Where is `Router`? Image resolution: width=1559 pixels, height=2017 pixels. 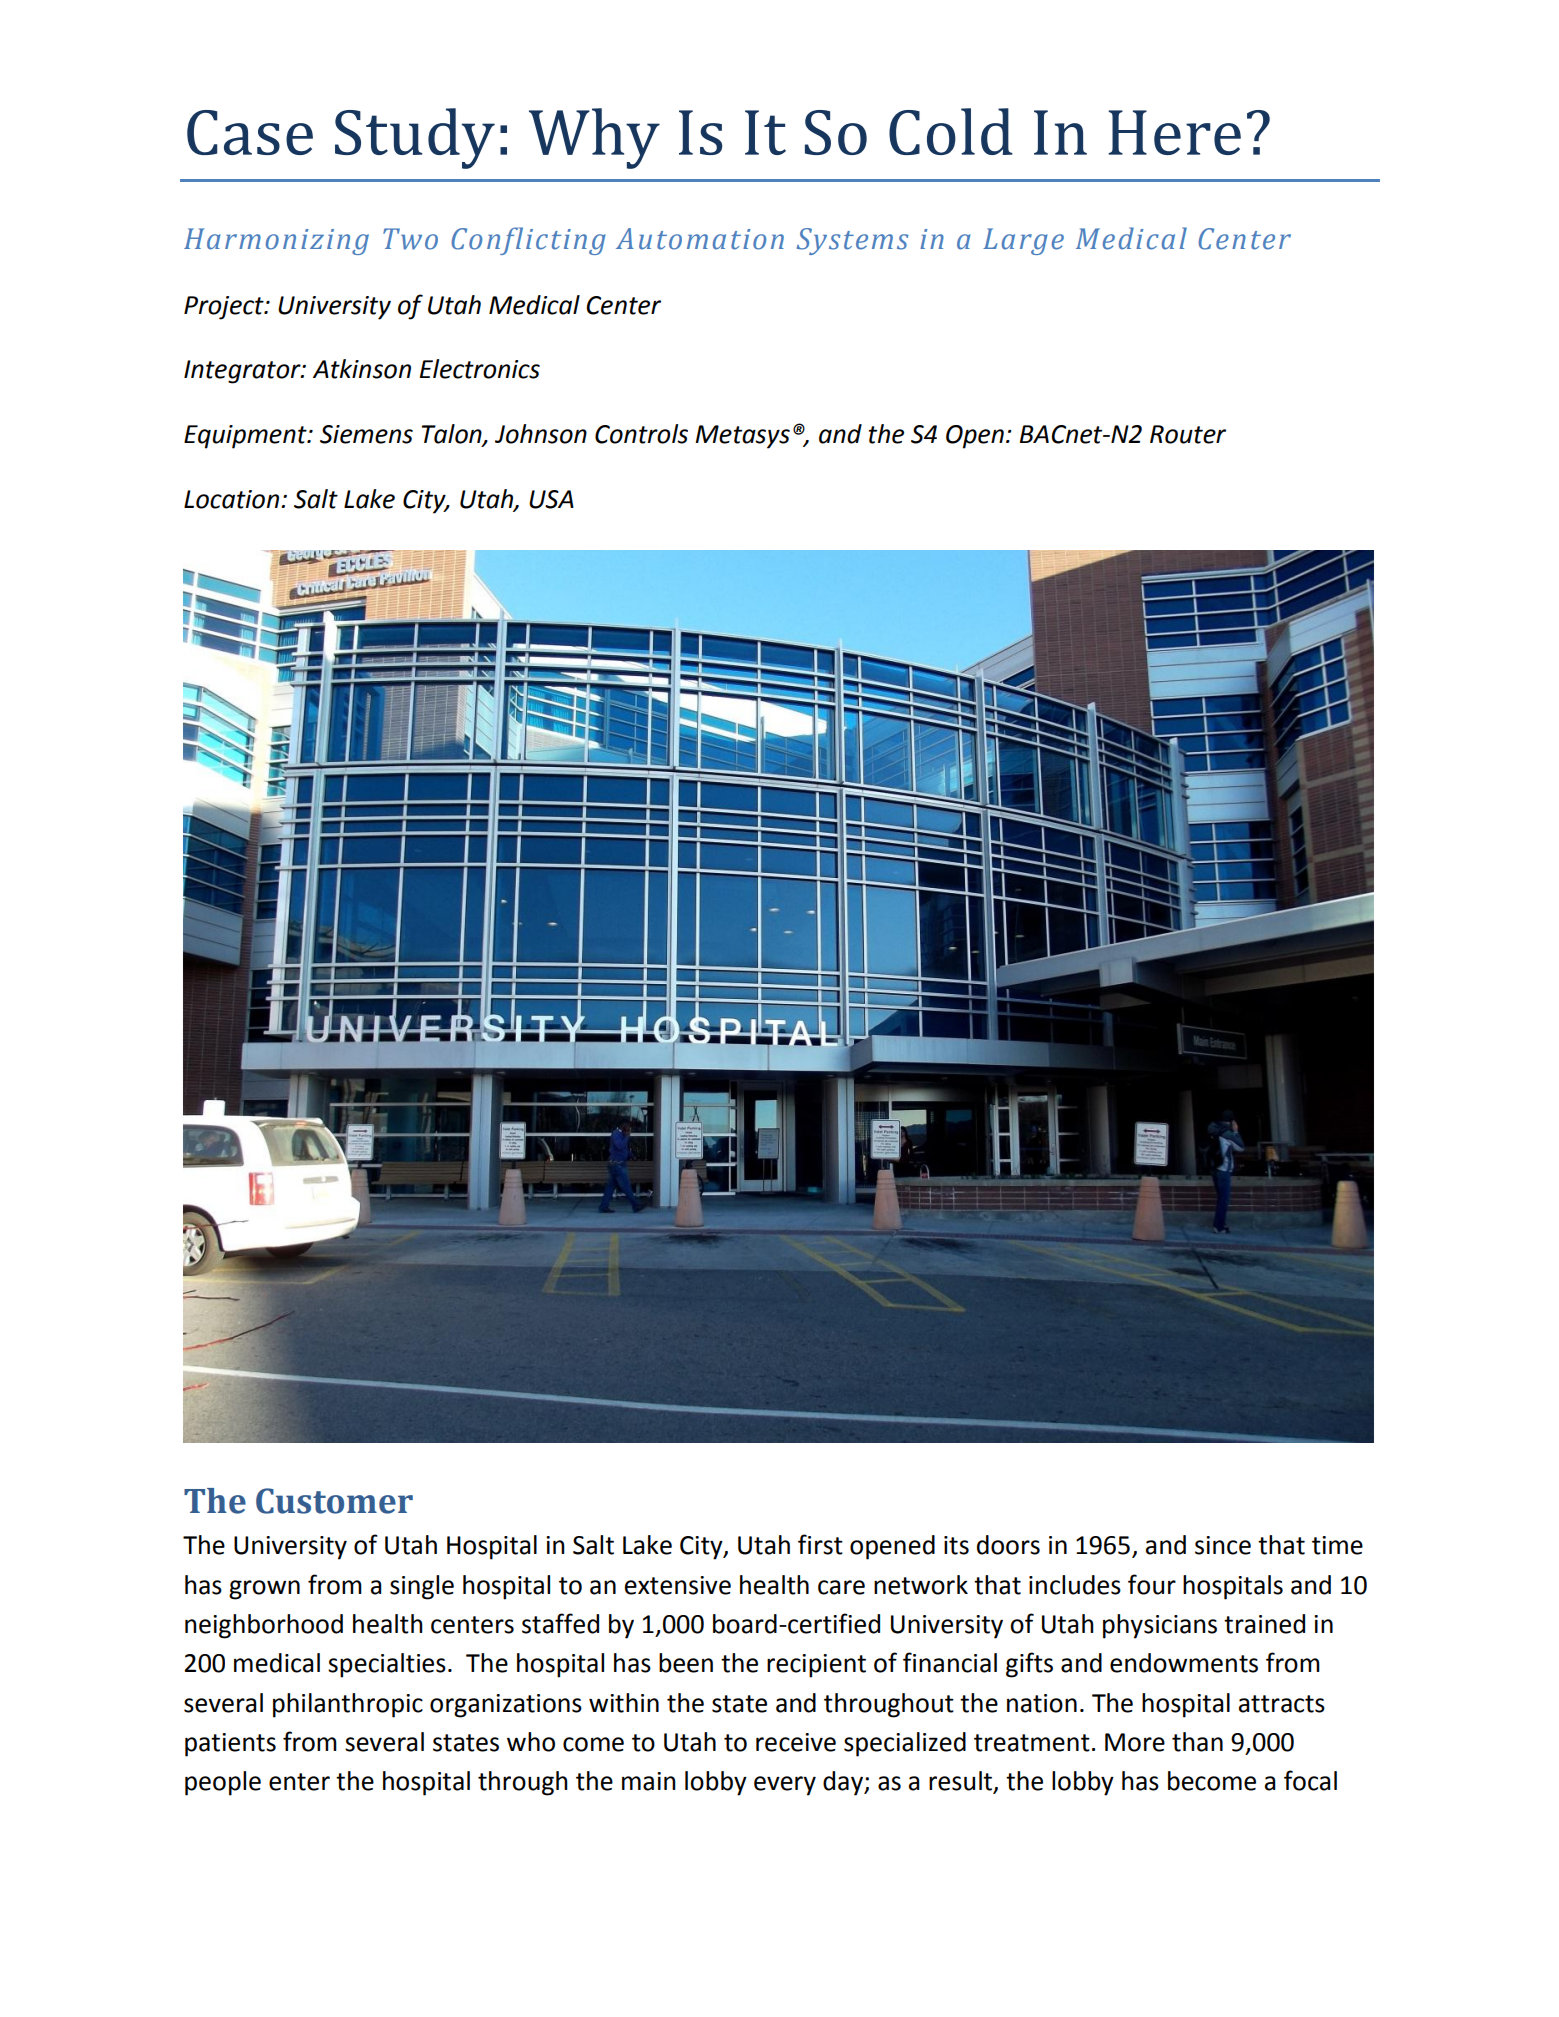
Router is located at coordinates (1188, 434).
